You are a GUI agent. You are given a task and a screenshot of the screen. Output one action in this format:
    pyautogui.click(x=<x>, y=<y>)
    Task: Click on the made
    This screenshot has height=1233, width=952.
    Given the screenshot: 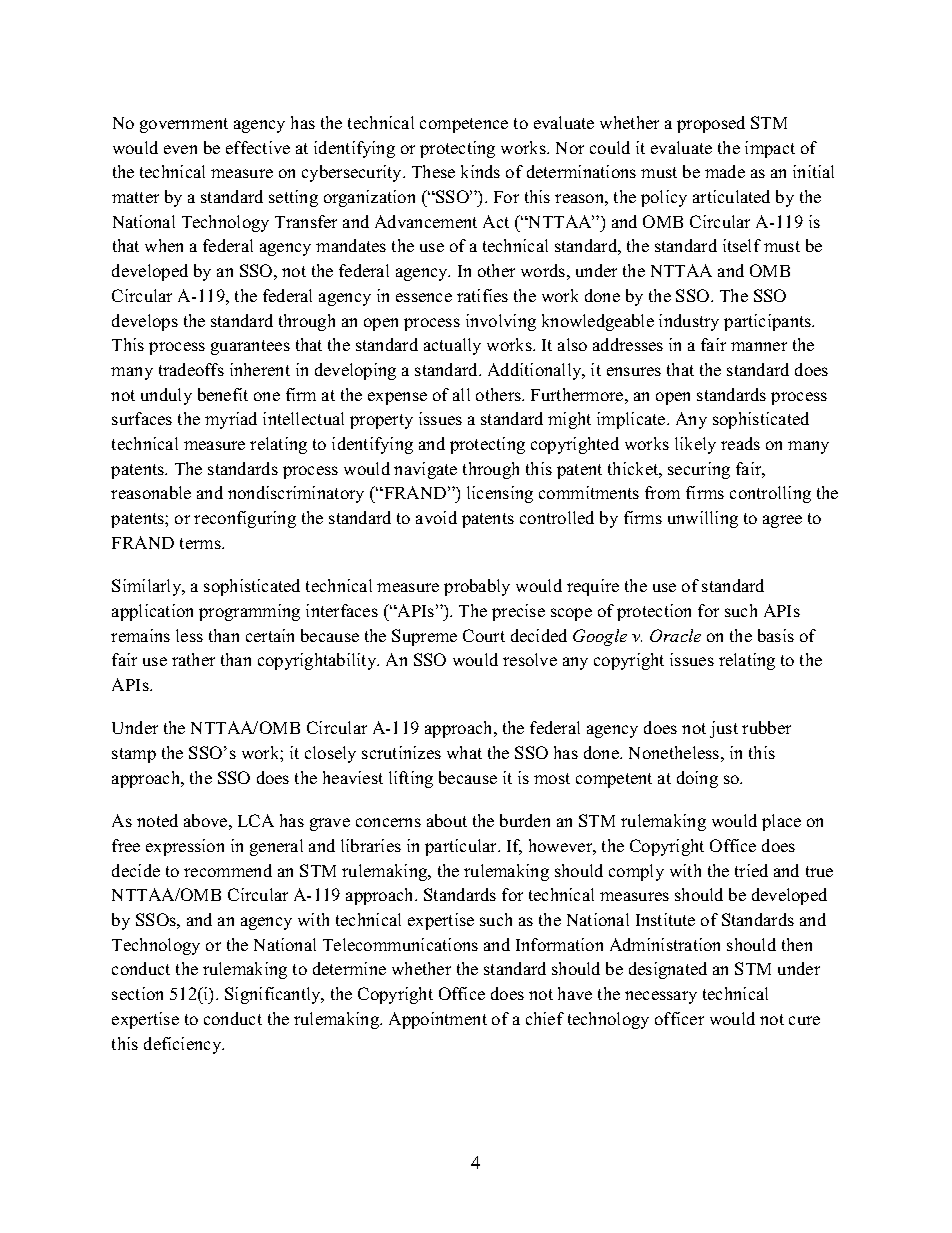 What is the action you would take?
    pyautogui.click(x=725, y=171)
